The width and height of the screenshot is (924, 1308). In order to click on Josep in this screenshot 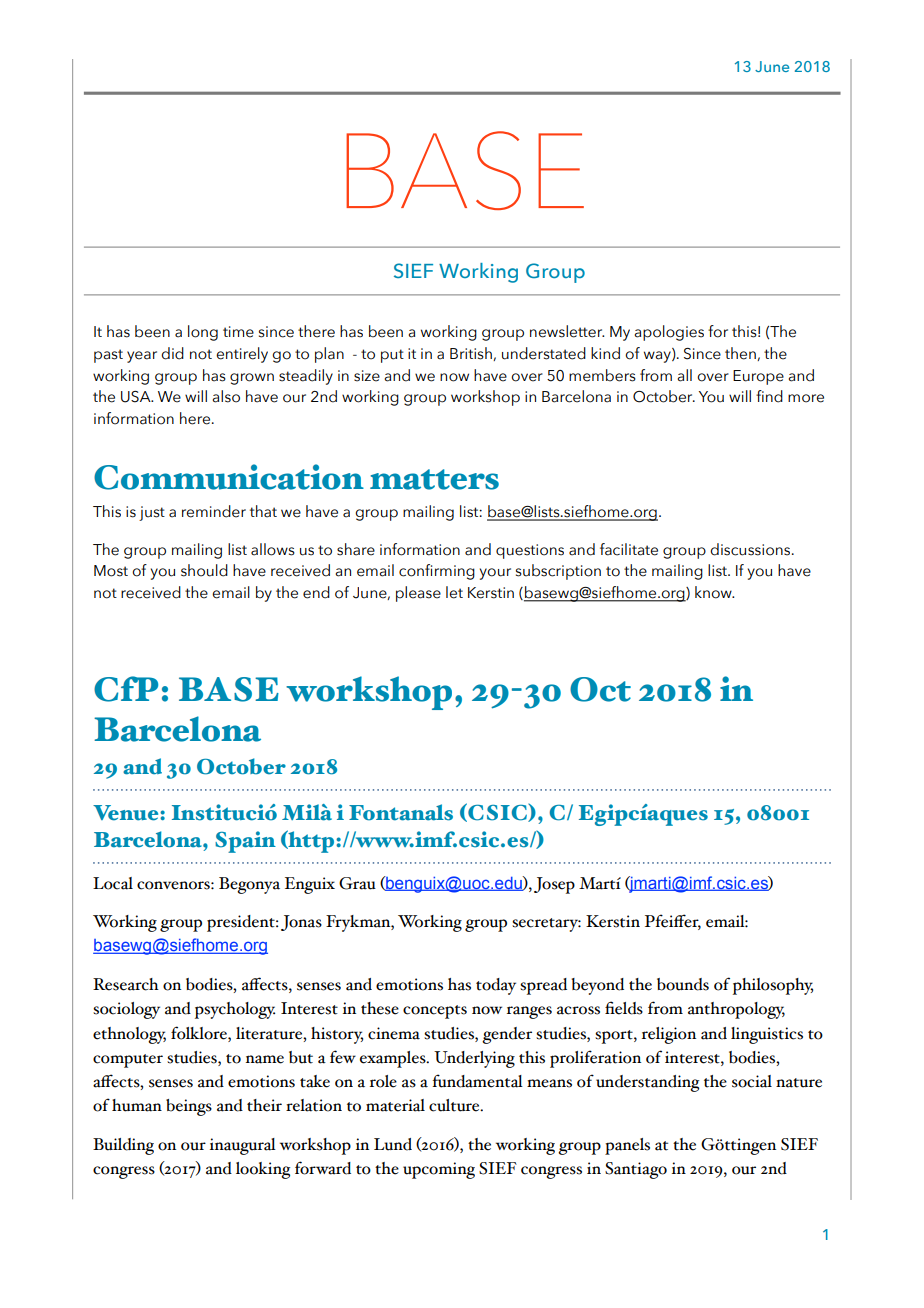, I will do `click(554, 885)`.
